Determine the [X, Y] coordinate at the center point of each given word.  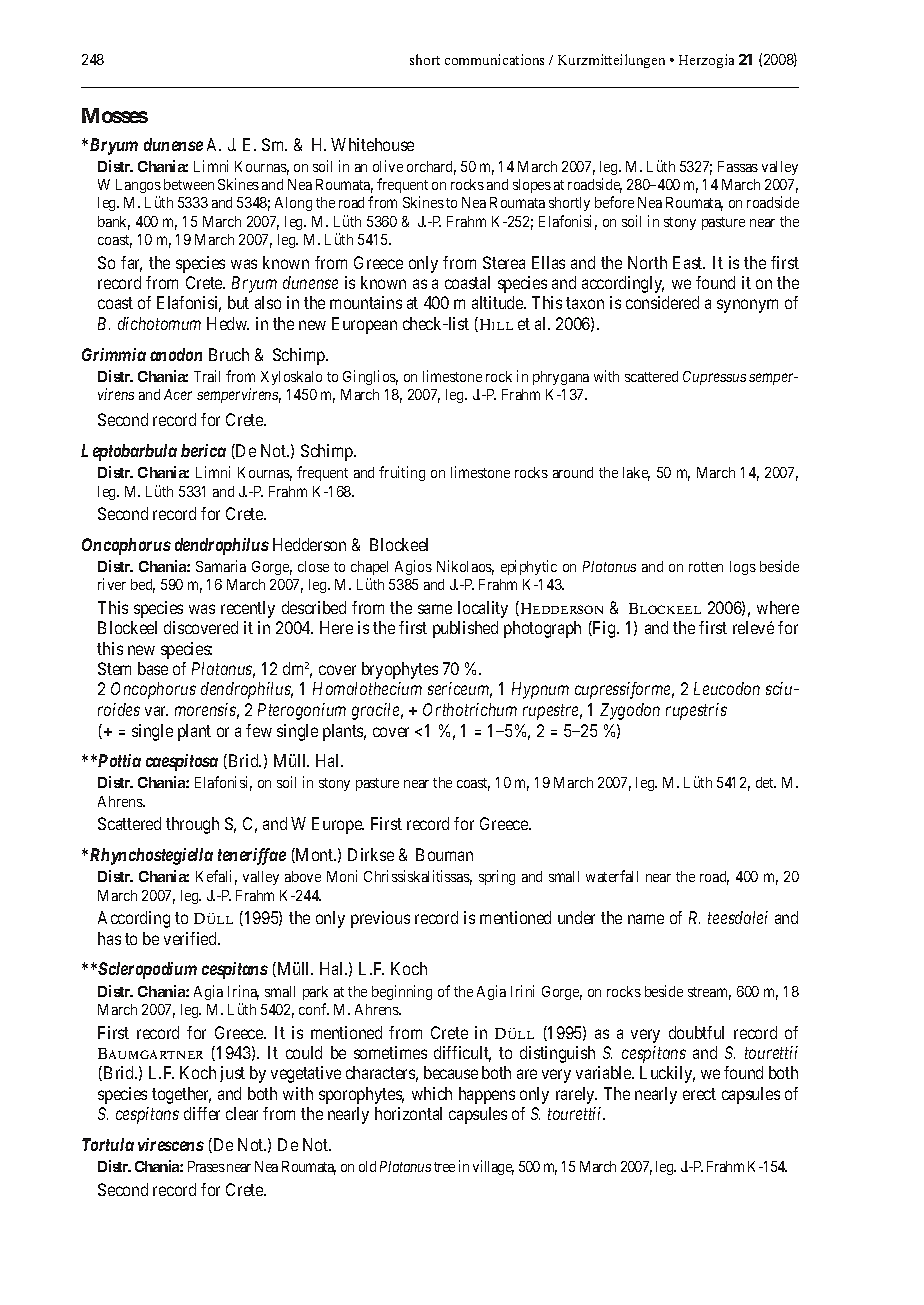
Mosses [115, 115]
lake [636, 474]
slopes [532, 186]
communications [494, 59]
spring [497, 877]
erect [699, 1094]
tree [444, 1167]
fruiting [402, 473]
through [192, 825]
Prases [206, 1166]
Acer [178, 394]
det [766, 782]
